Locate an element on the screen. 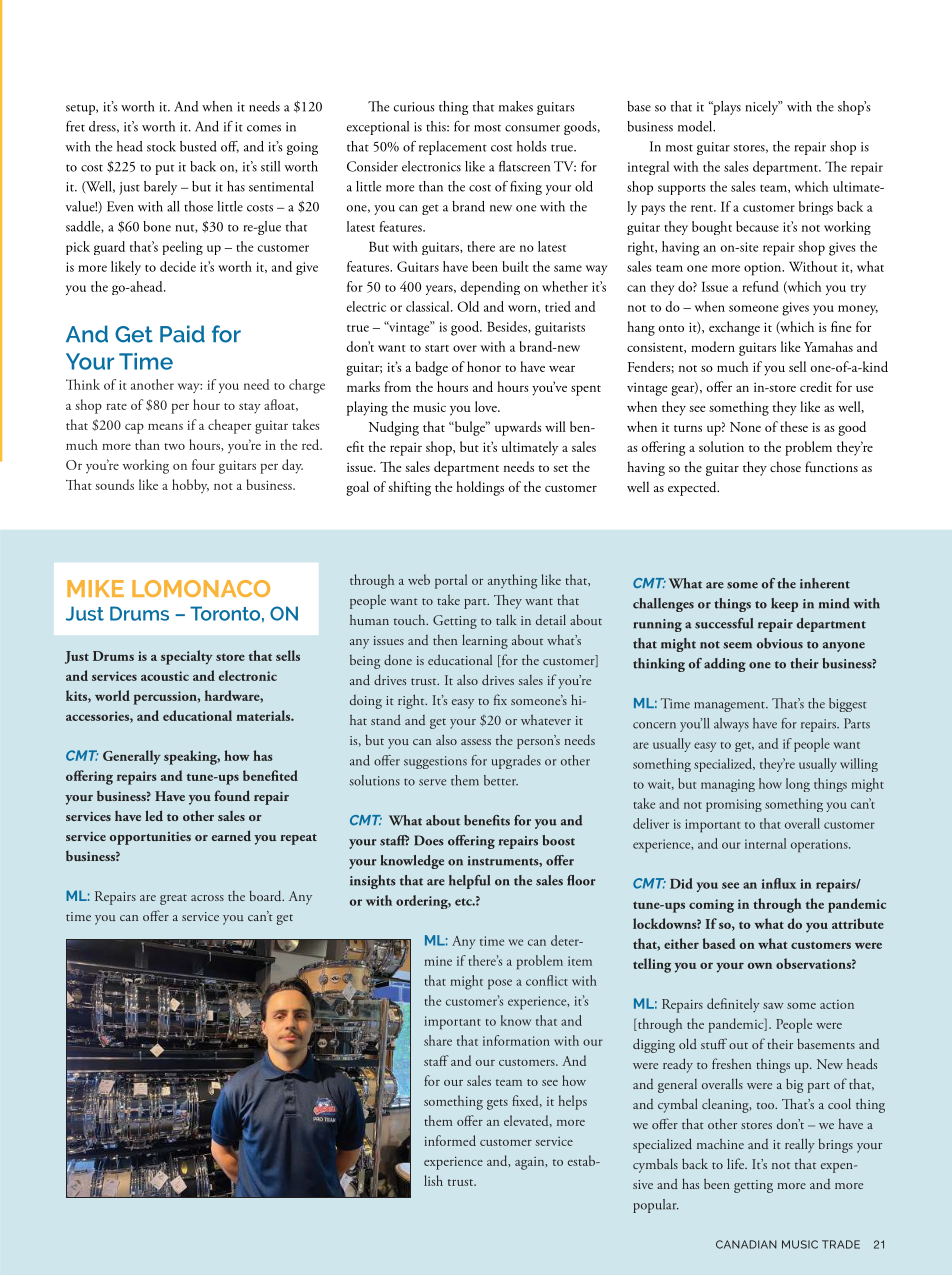 The image size is (952, 1275). replacement is located at coordinates (453, 148).
